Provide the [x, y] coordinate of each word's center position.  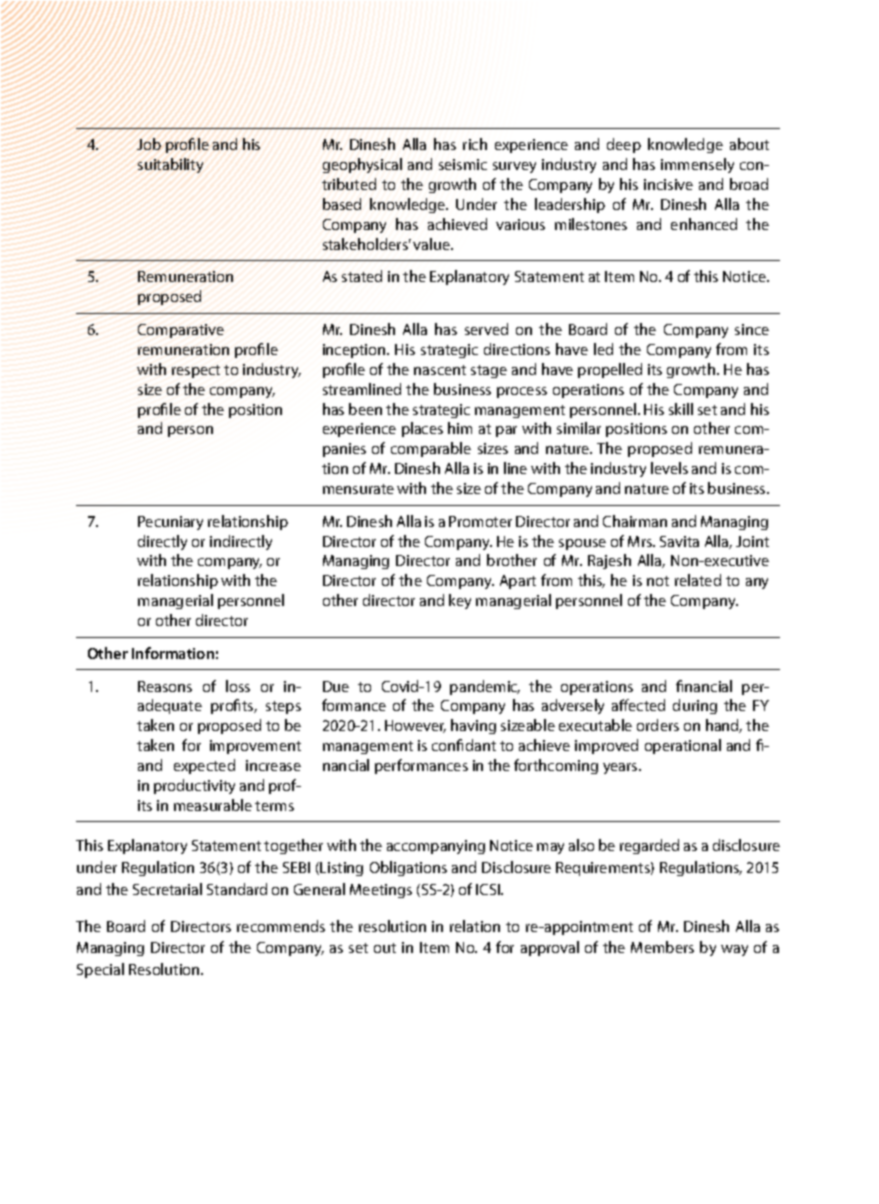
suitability [170, 165]
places [422, 429]
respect [196, 371]
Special [100, 970]
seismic [463, 164]
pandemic [485, 687]
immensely [697, 165]
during [695, 706]
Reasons [165, 686]
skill [681, 409]
